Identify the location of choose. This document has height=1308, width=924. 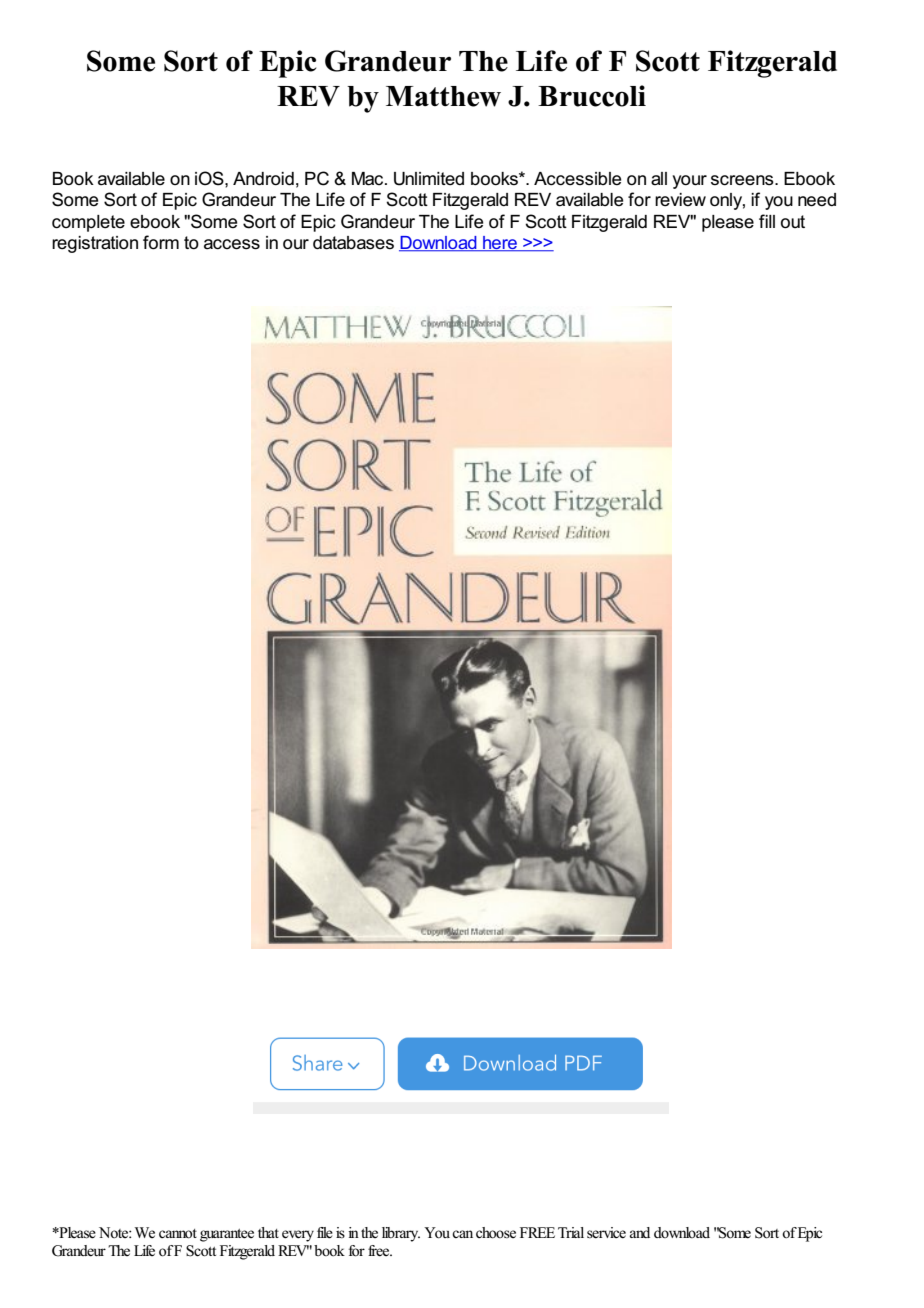
(496, 1233).
